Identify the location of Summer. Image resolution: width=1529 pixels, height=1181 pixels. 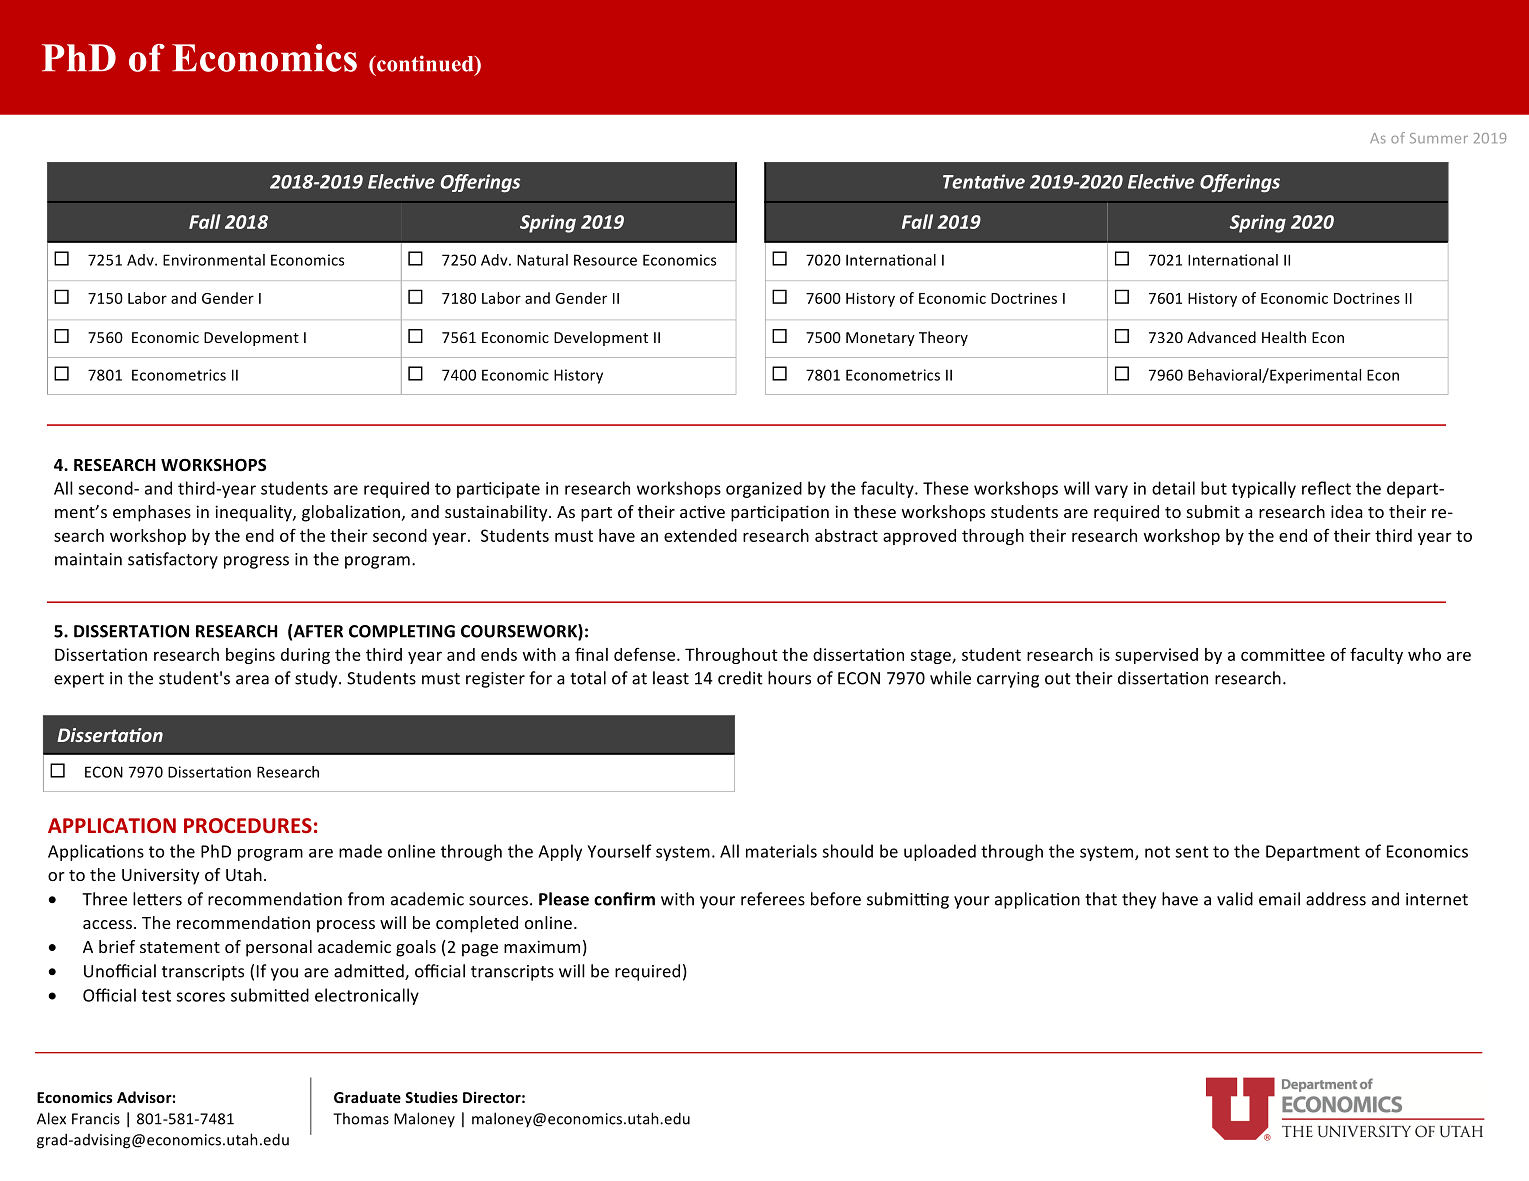
(1439, 138).
